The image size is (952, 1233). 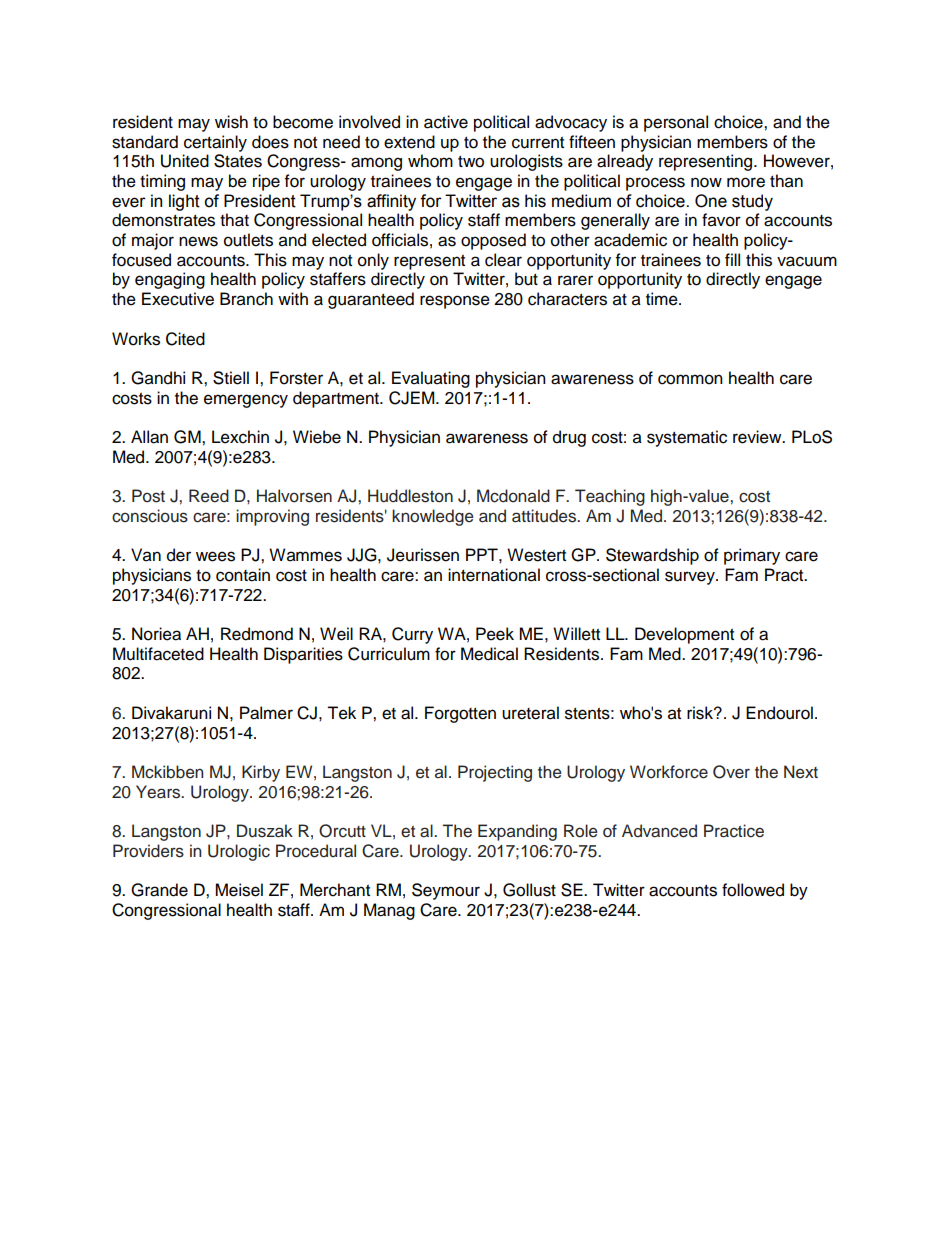 I want to click on common, so click(x=690, y=379).
